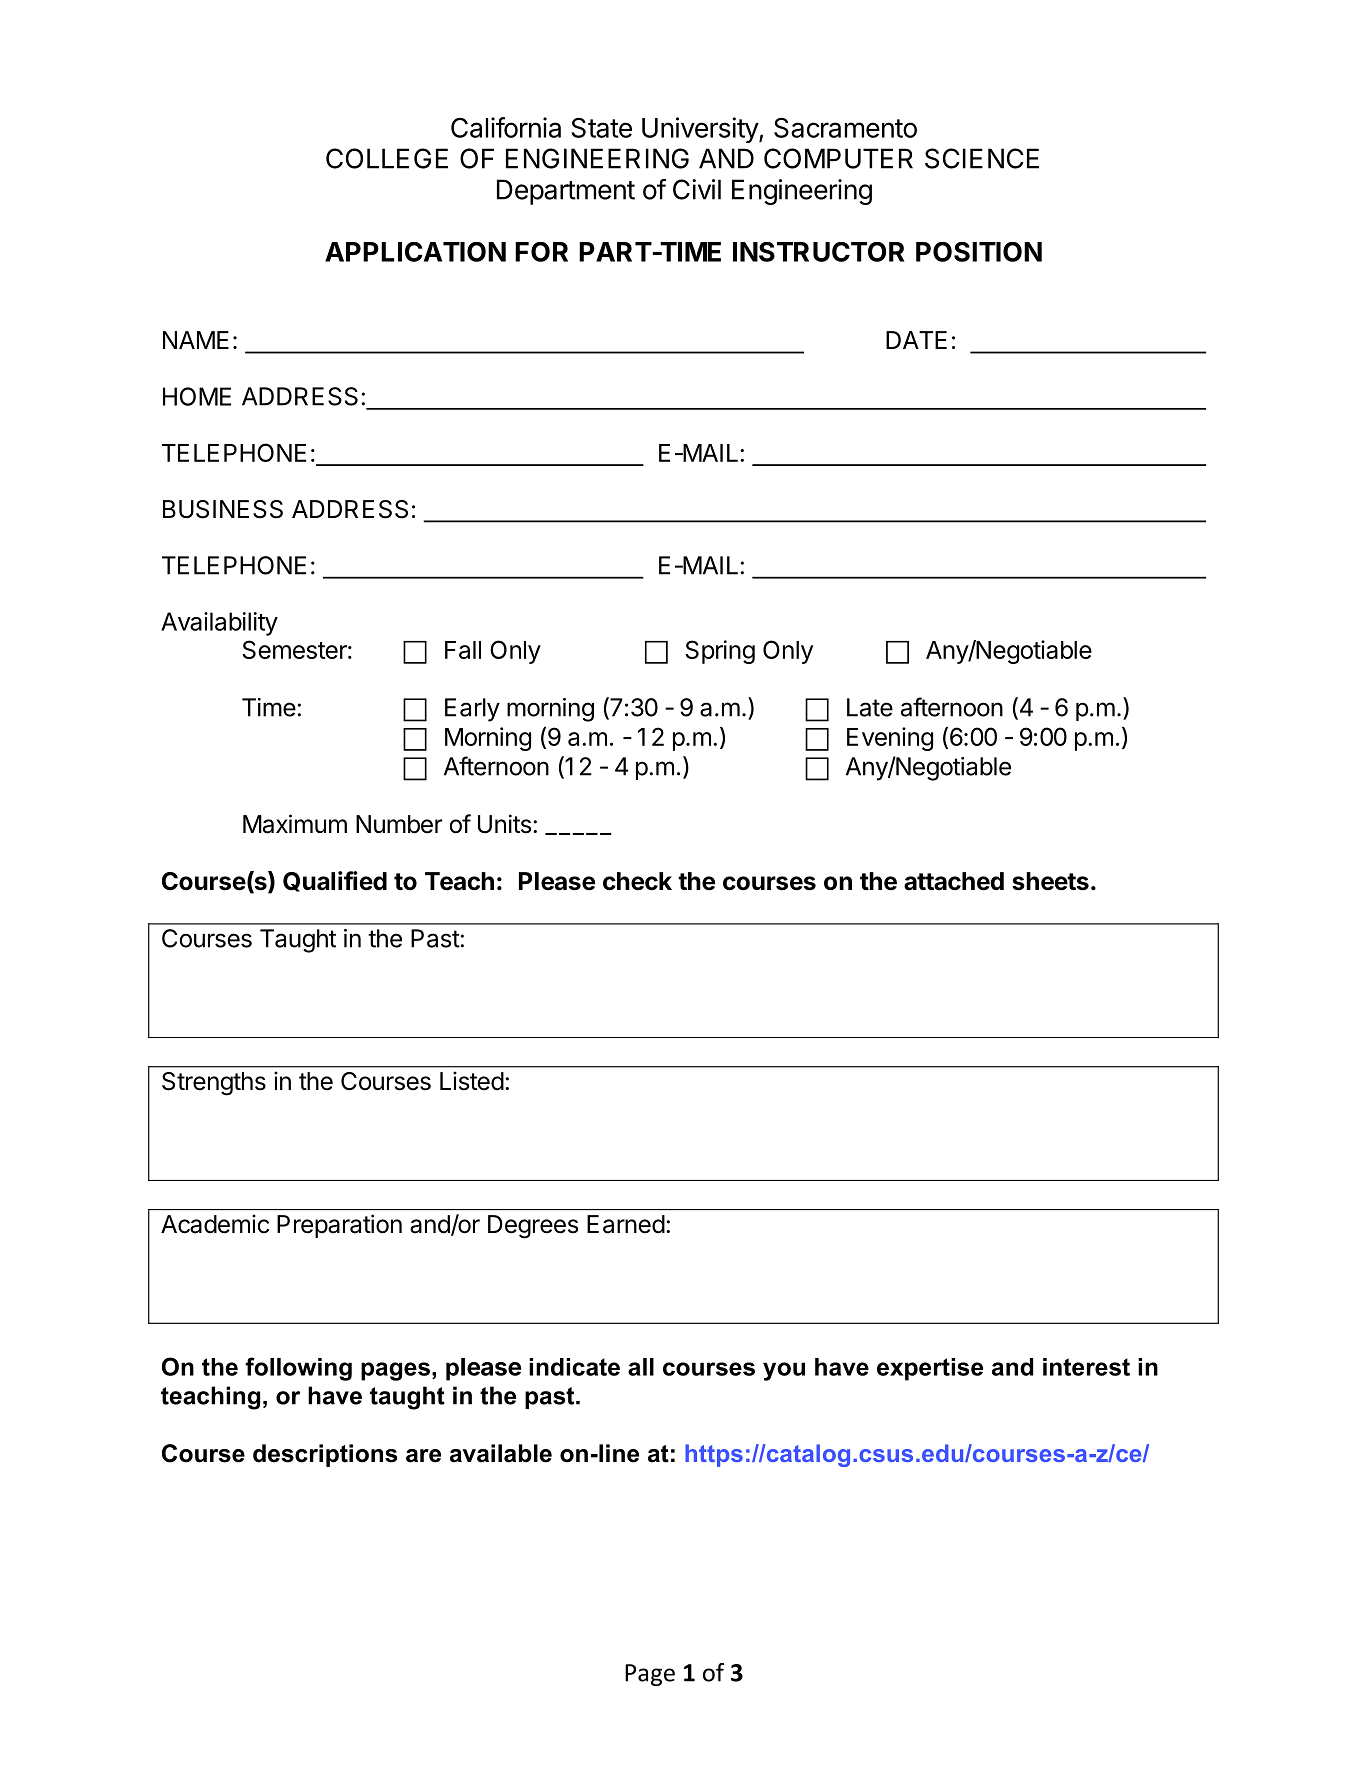 The image size is (1367, 1769). Describe the element at coordinates (637, 881) in the screenshot. I see `check` at that location.
